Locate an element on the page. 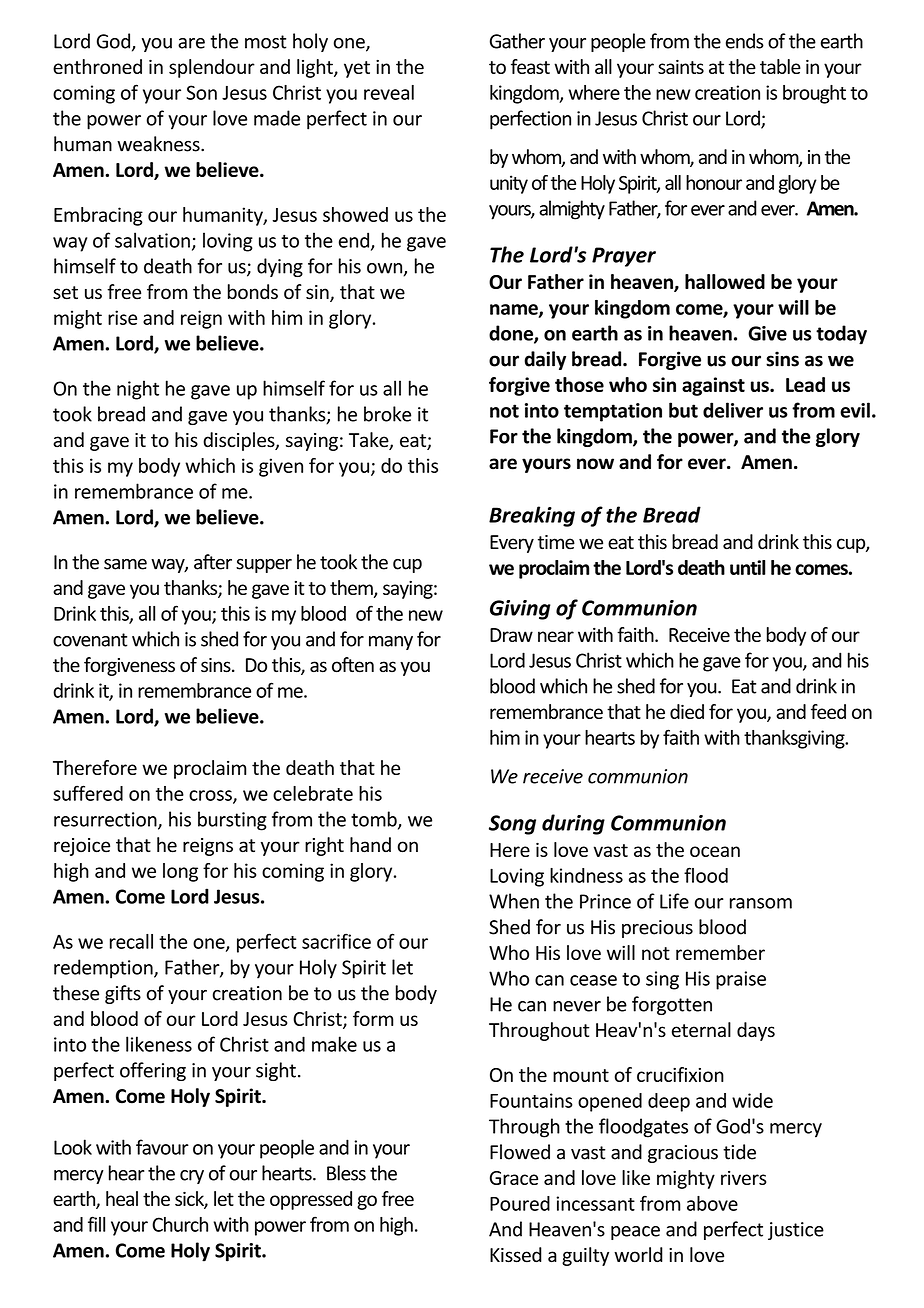  cross is located at coordinates (211, 796).
